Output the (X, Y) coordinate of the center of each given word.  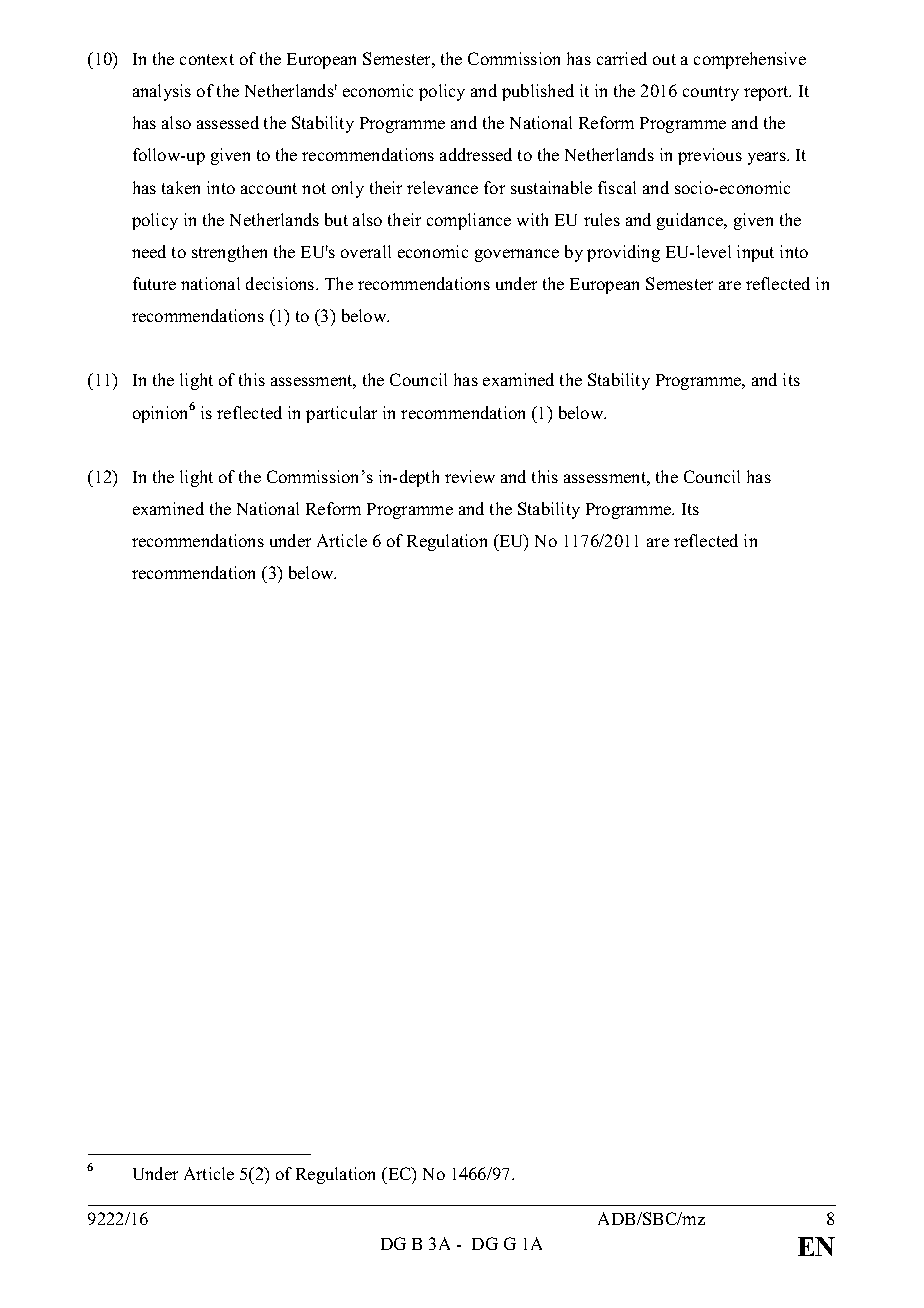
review (470, 476)
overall (366, 251)
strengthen (229, 253)
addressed (476, 154)
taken (181, 187)
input (755, 253)
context (207, 59)
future (154, 283)
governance (517, 255)
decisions (281, 283)
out (664, 59)
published (538, 92)
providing (623, 253)
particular (341, 414)
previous (710, 156)
